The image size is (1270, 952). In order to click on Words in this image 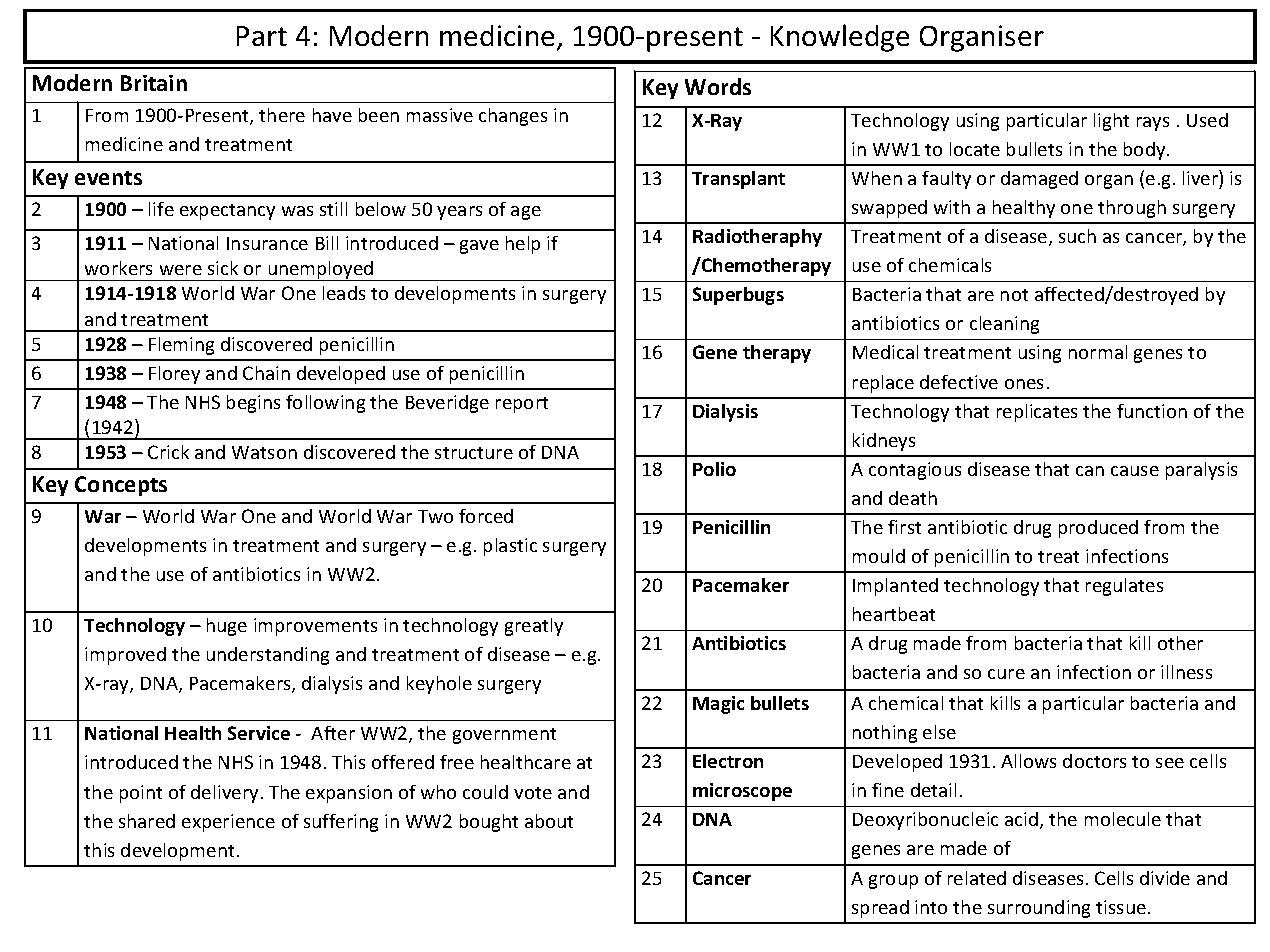, I will do `click(718, 86)`.
